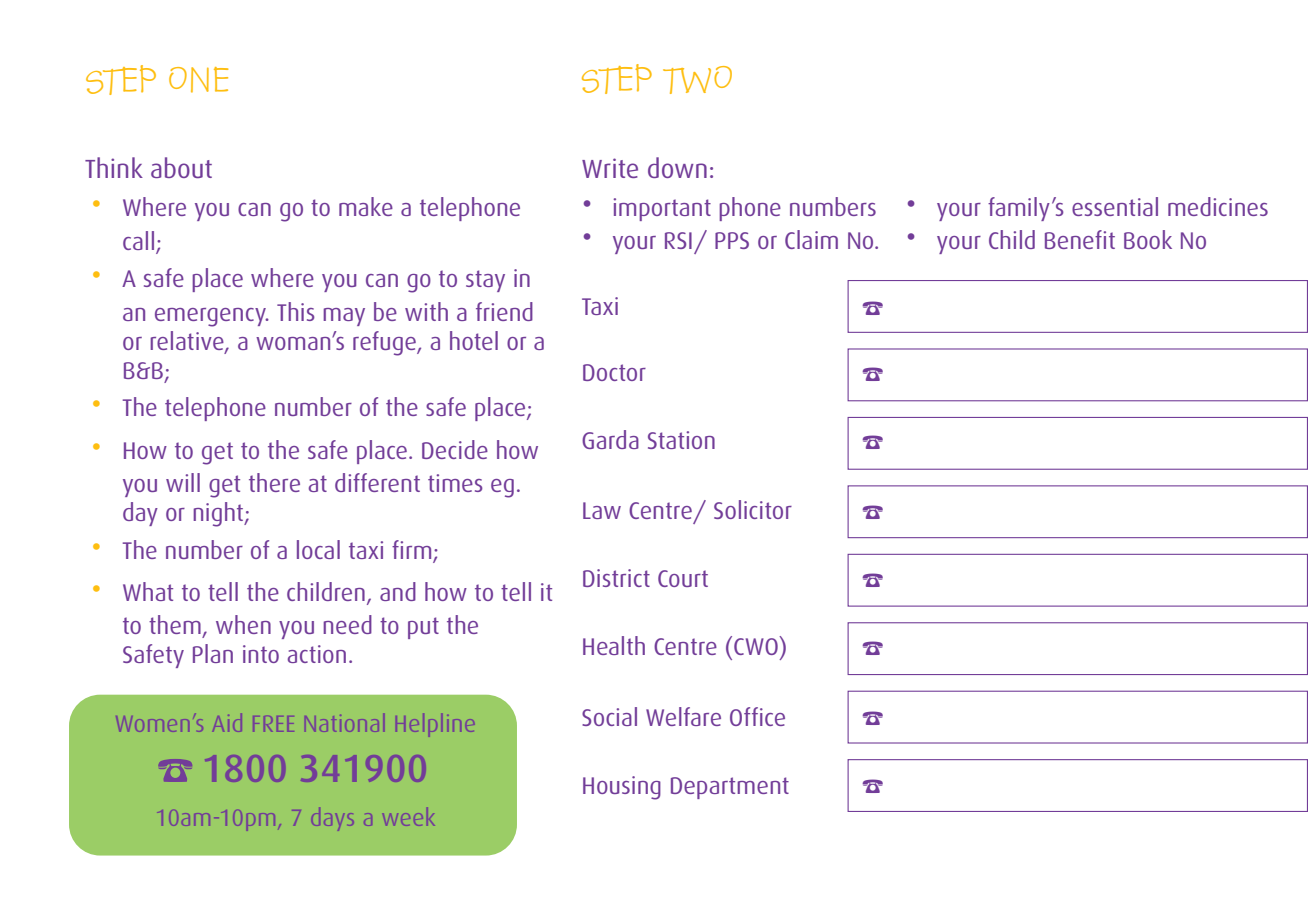 The height and width of the page is (924, 1308). I want to click on about, so click(181, 167).
